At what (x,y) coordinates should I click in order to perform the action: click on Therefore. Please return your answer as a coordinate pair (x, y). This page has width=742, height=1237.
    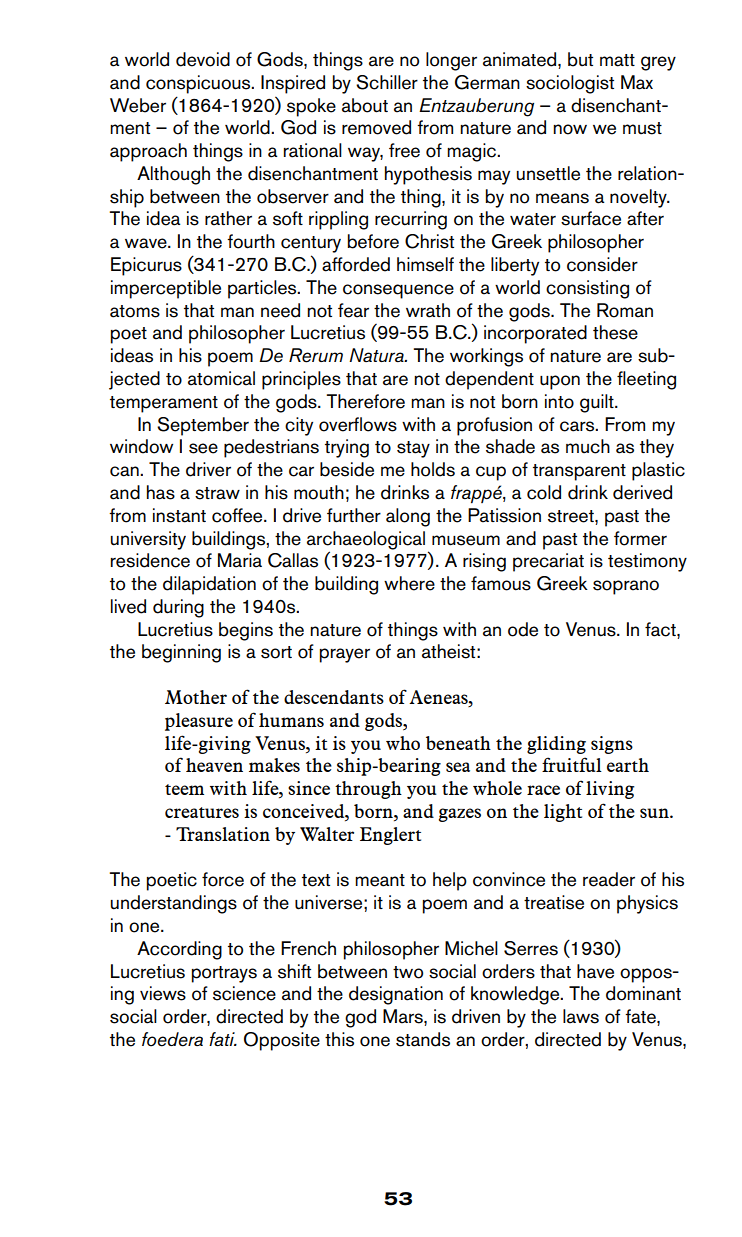
    Looking at the image, I should click on (365, 401).
